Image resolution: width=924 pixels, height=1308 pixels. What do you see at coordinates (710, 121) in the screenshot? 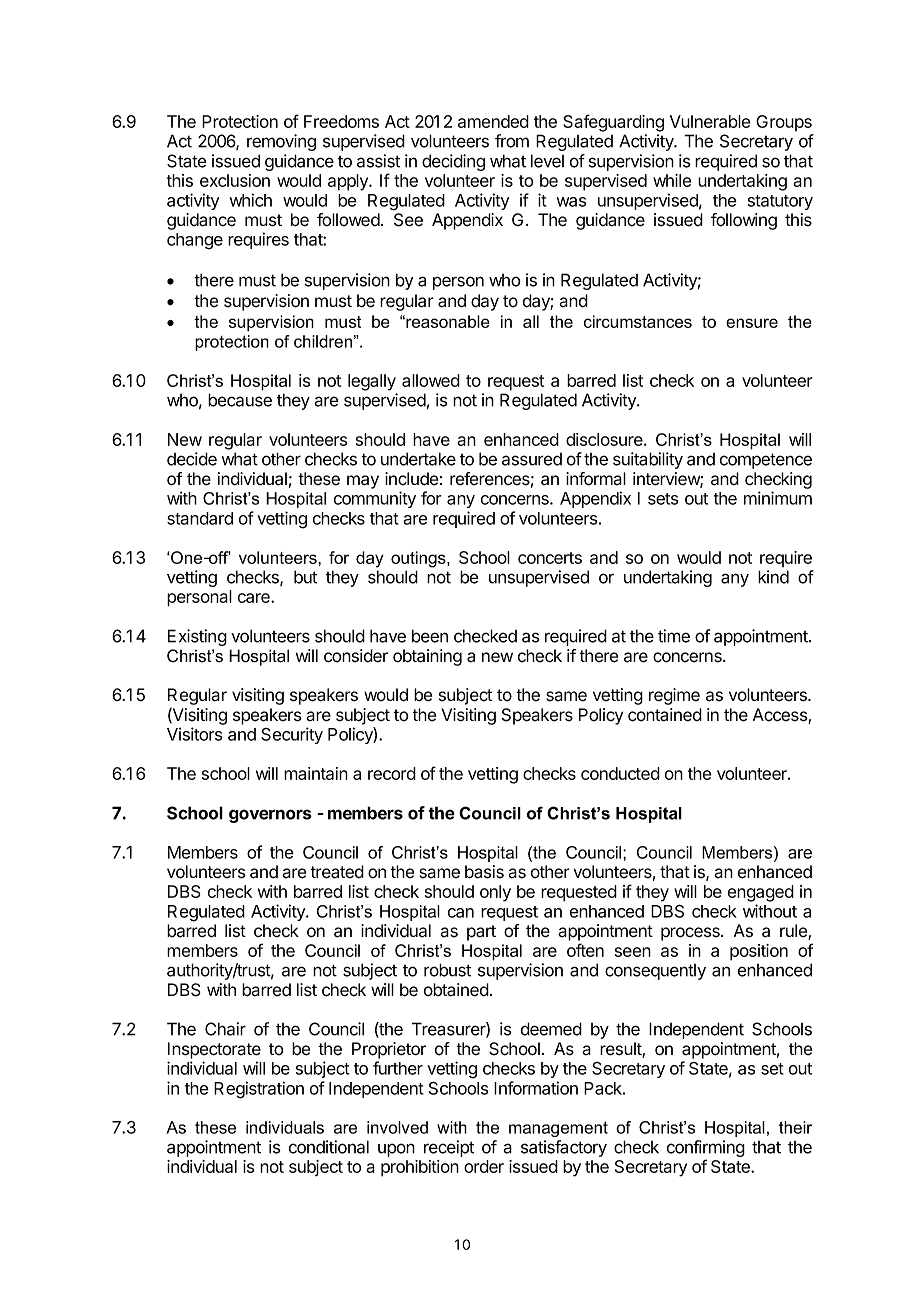
I see `Vulnerable` at bounding box center [710, 121].
